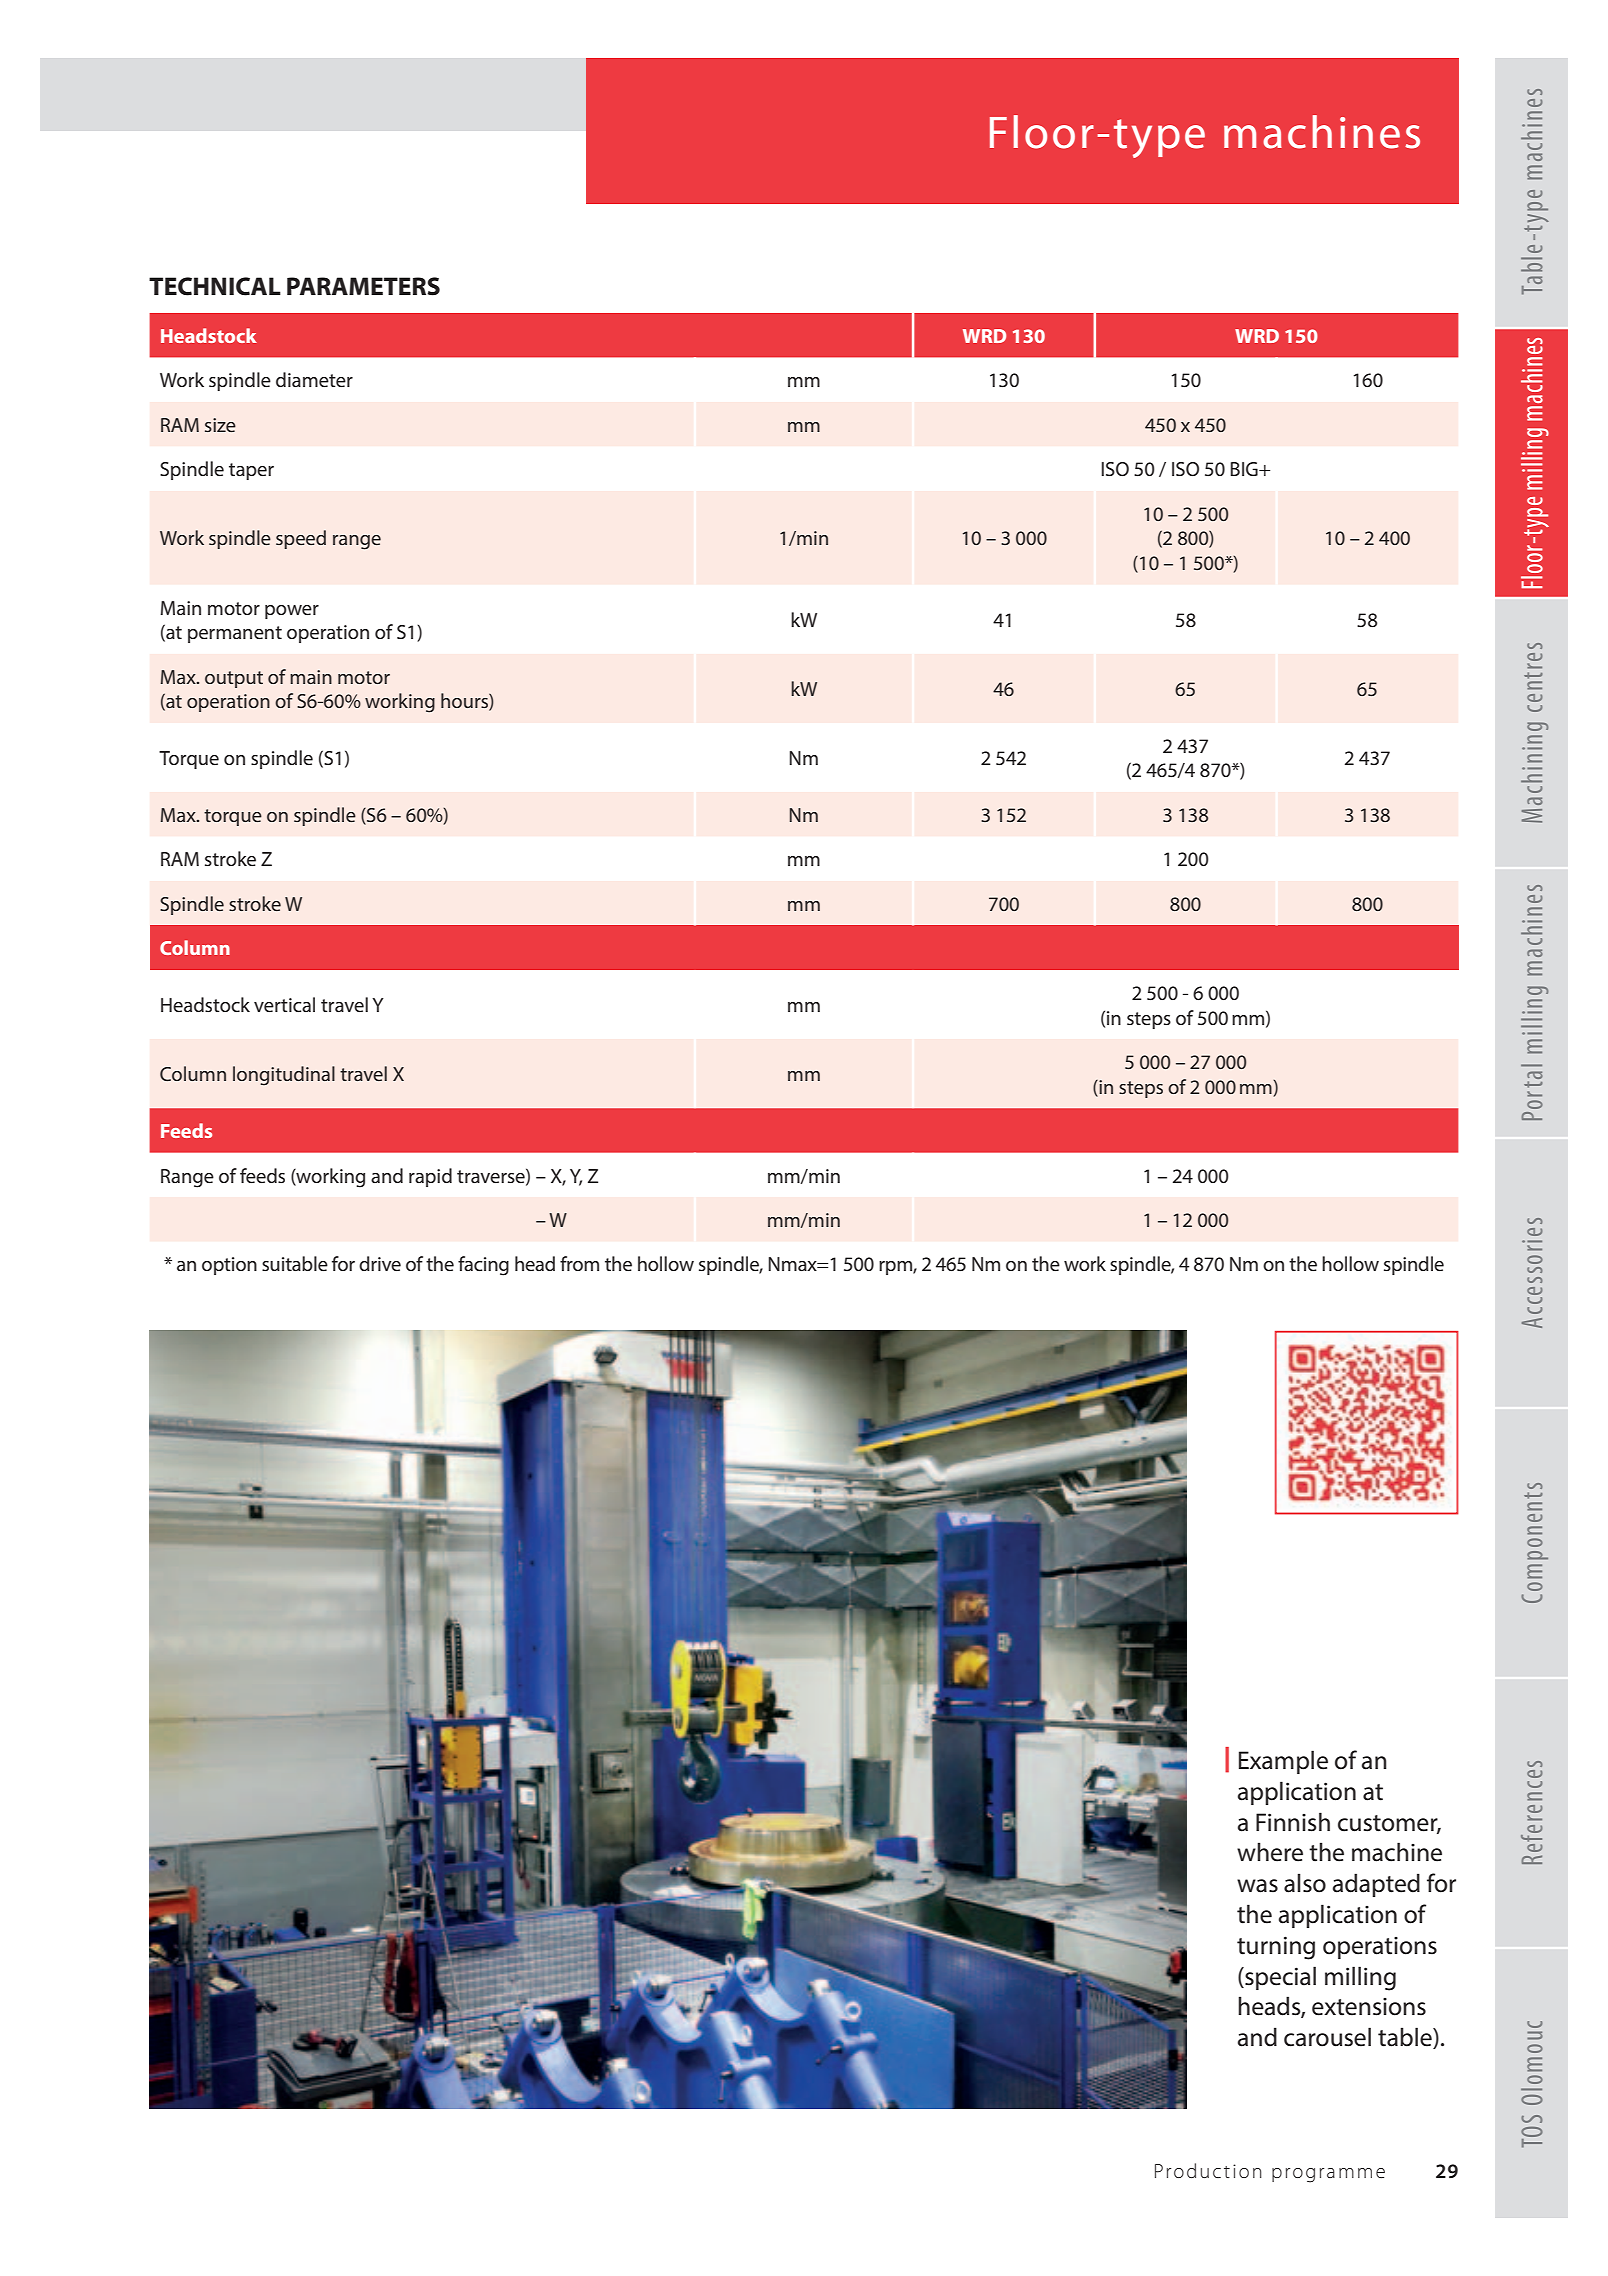 Image resolution: width=1608 pixels, height=2276 pixels. Describe the element at coordinates (1293, 1822) in the document. I see `Finnish` at that location.
